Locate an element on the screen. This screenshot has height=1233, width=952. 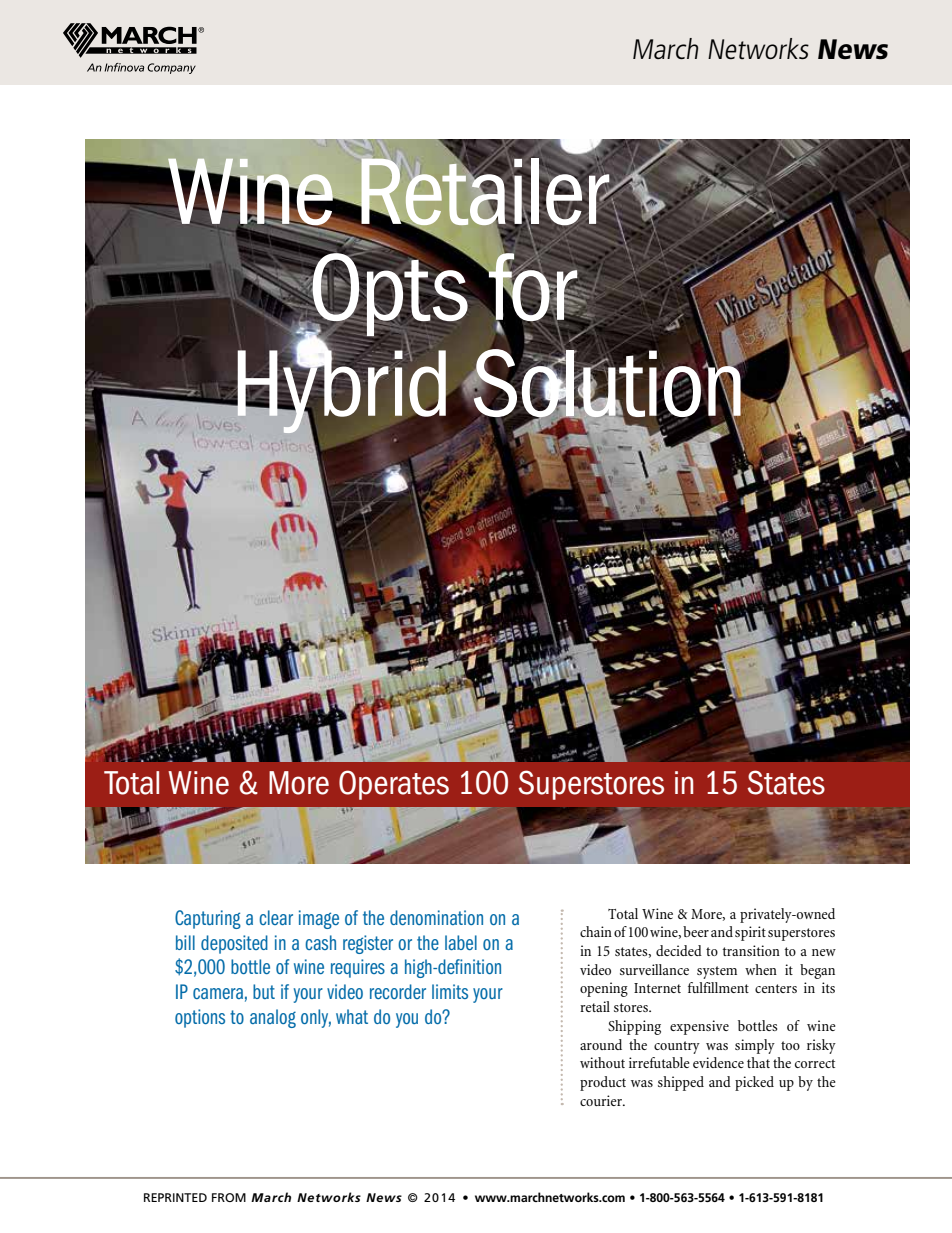
FROM is located at coordinates (229, 1197).
